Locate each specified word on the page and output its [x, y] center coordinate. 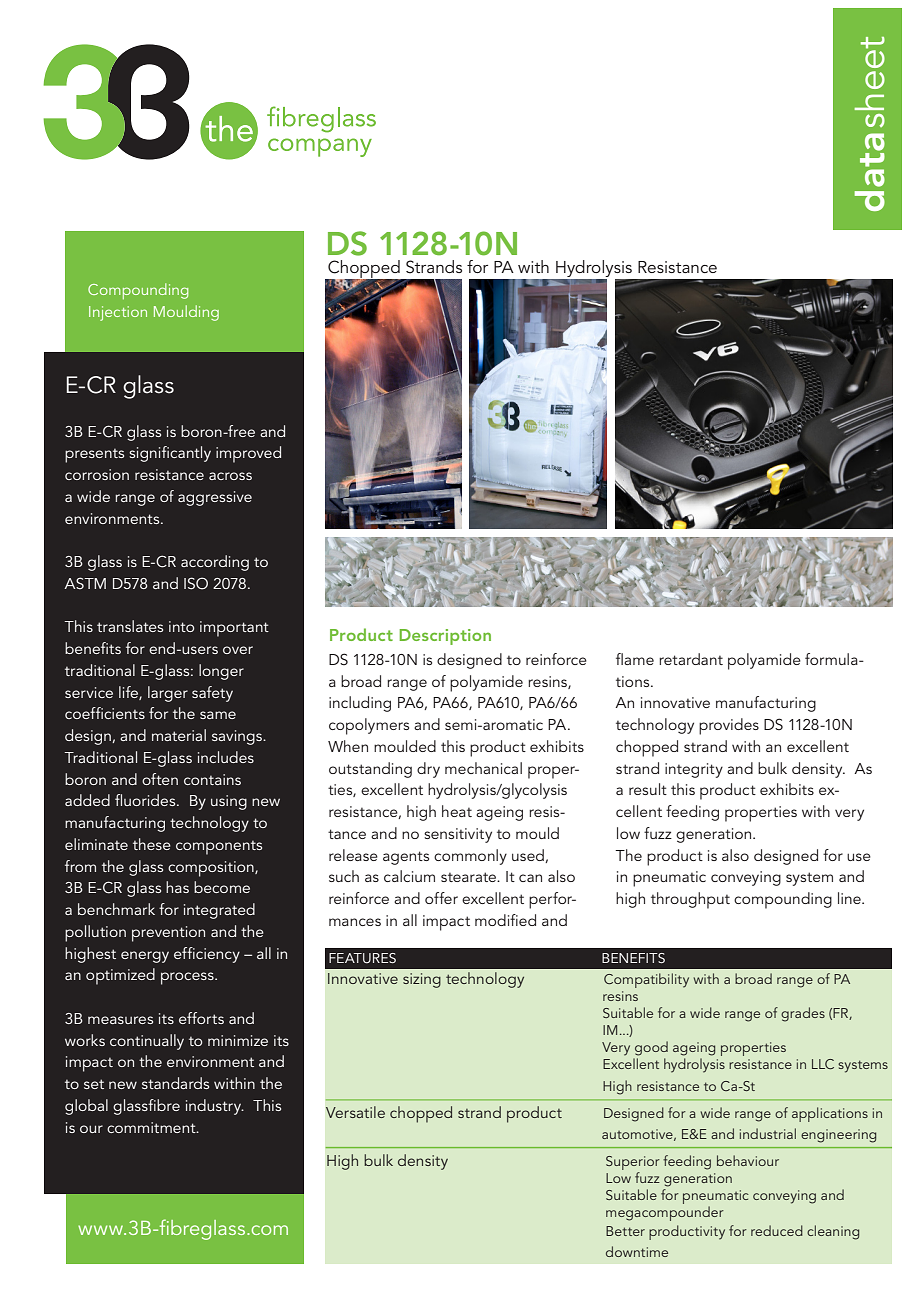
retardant [691, 659]
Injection [118, 313]
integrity [694, 770]
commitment [152, 1127]
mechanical [483, 768]
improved [248, 454]
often [160, 779]
